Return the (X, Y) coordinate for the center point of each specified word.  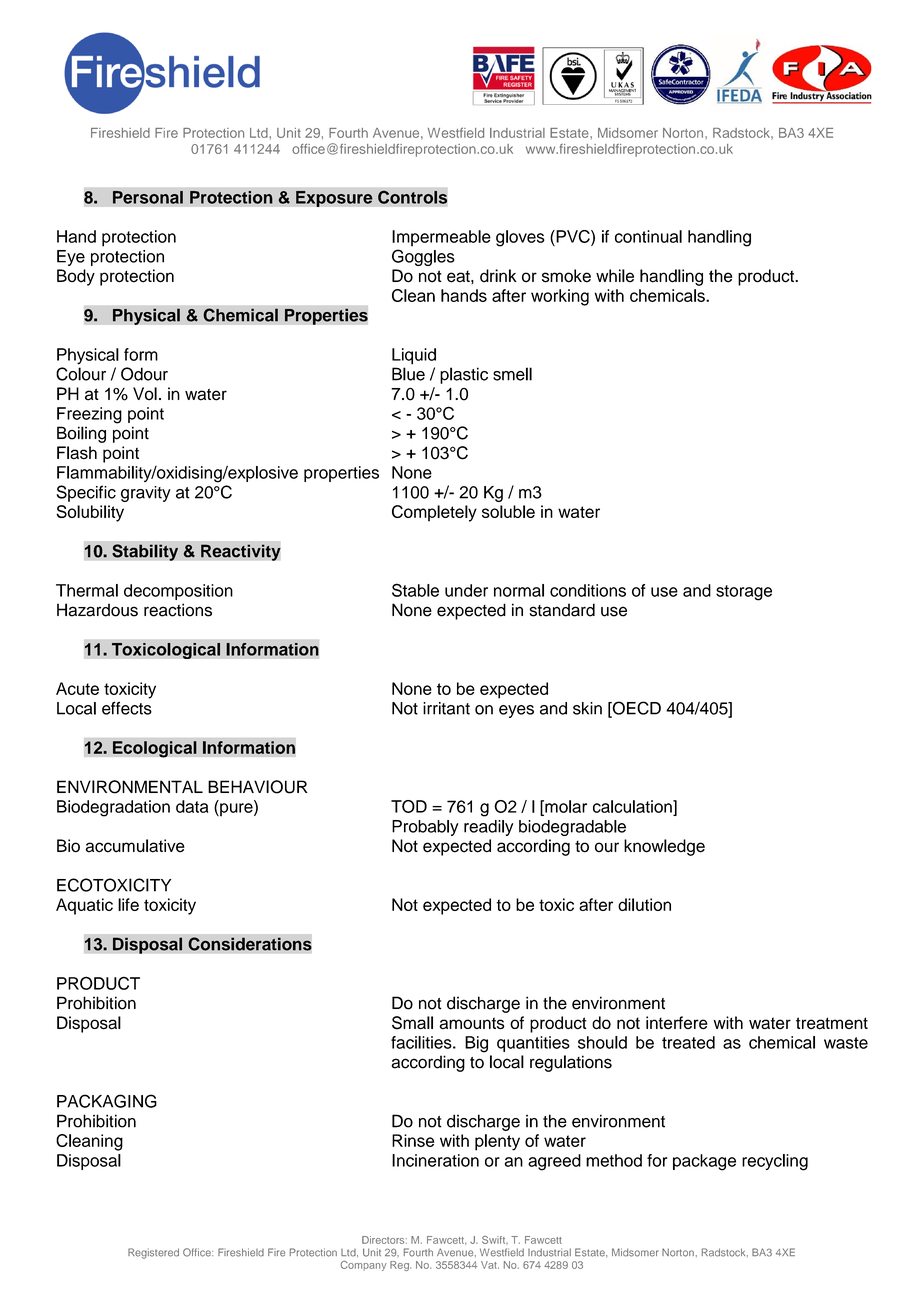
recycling (775, 1162)
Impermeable (441, 238)
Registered (153, 1253)
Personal (148, 197)
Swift (495, 1240)
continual (648, 236)
